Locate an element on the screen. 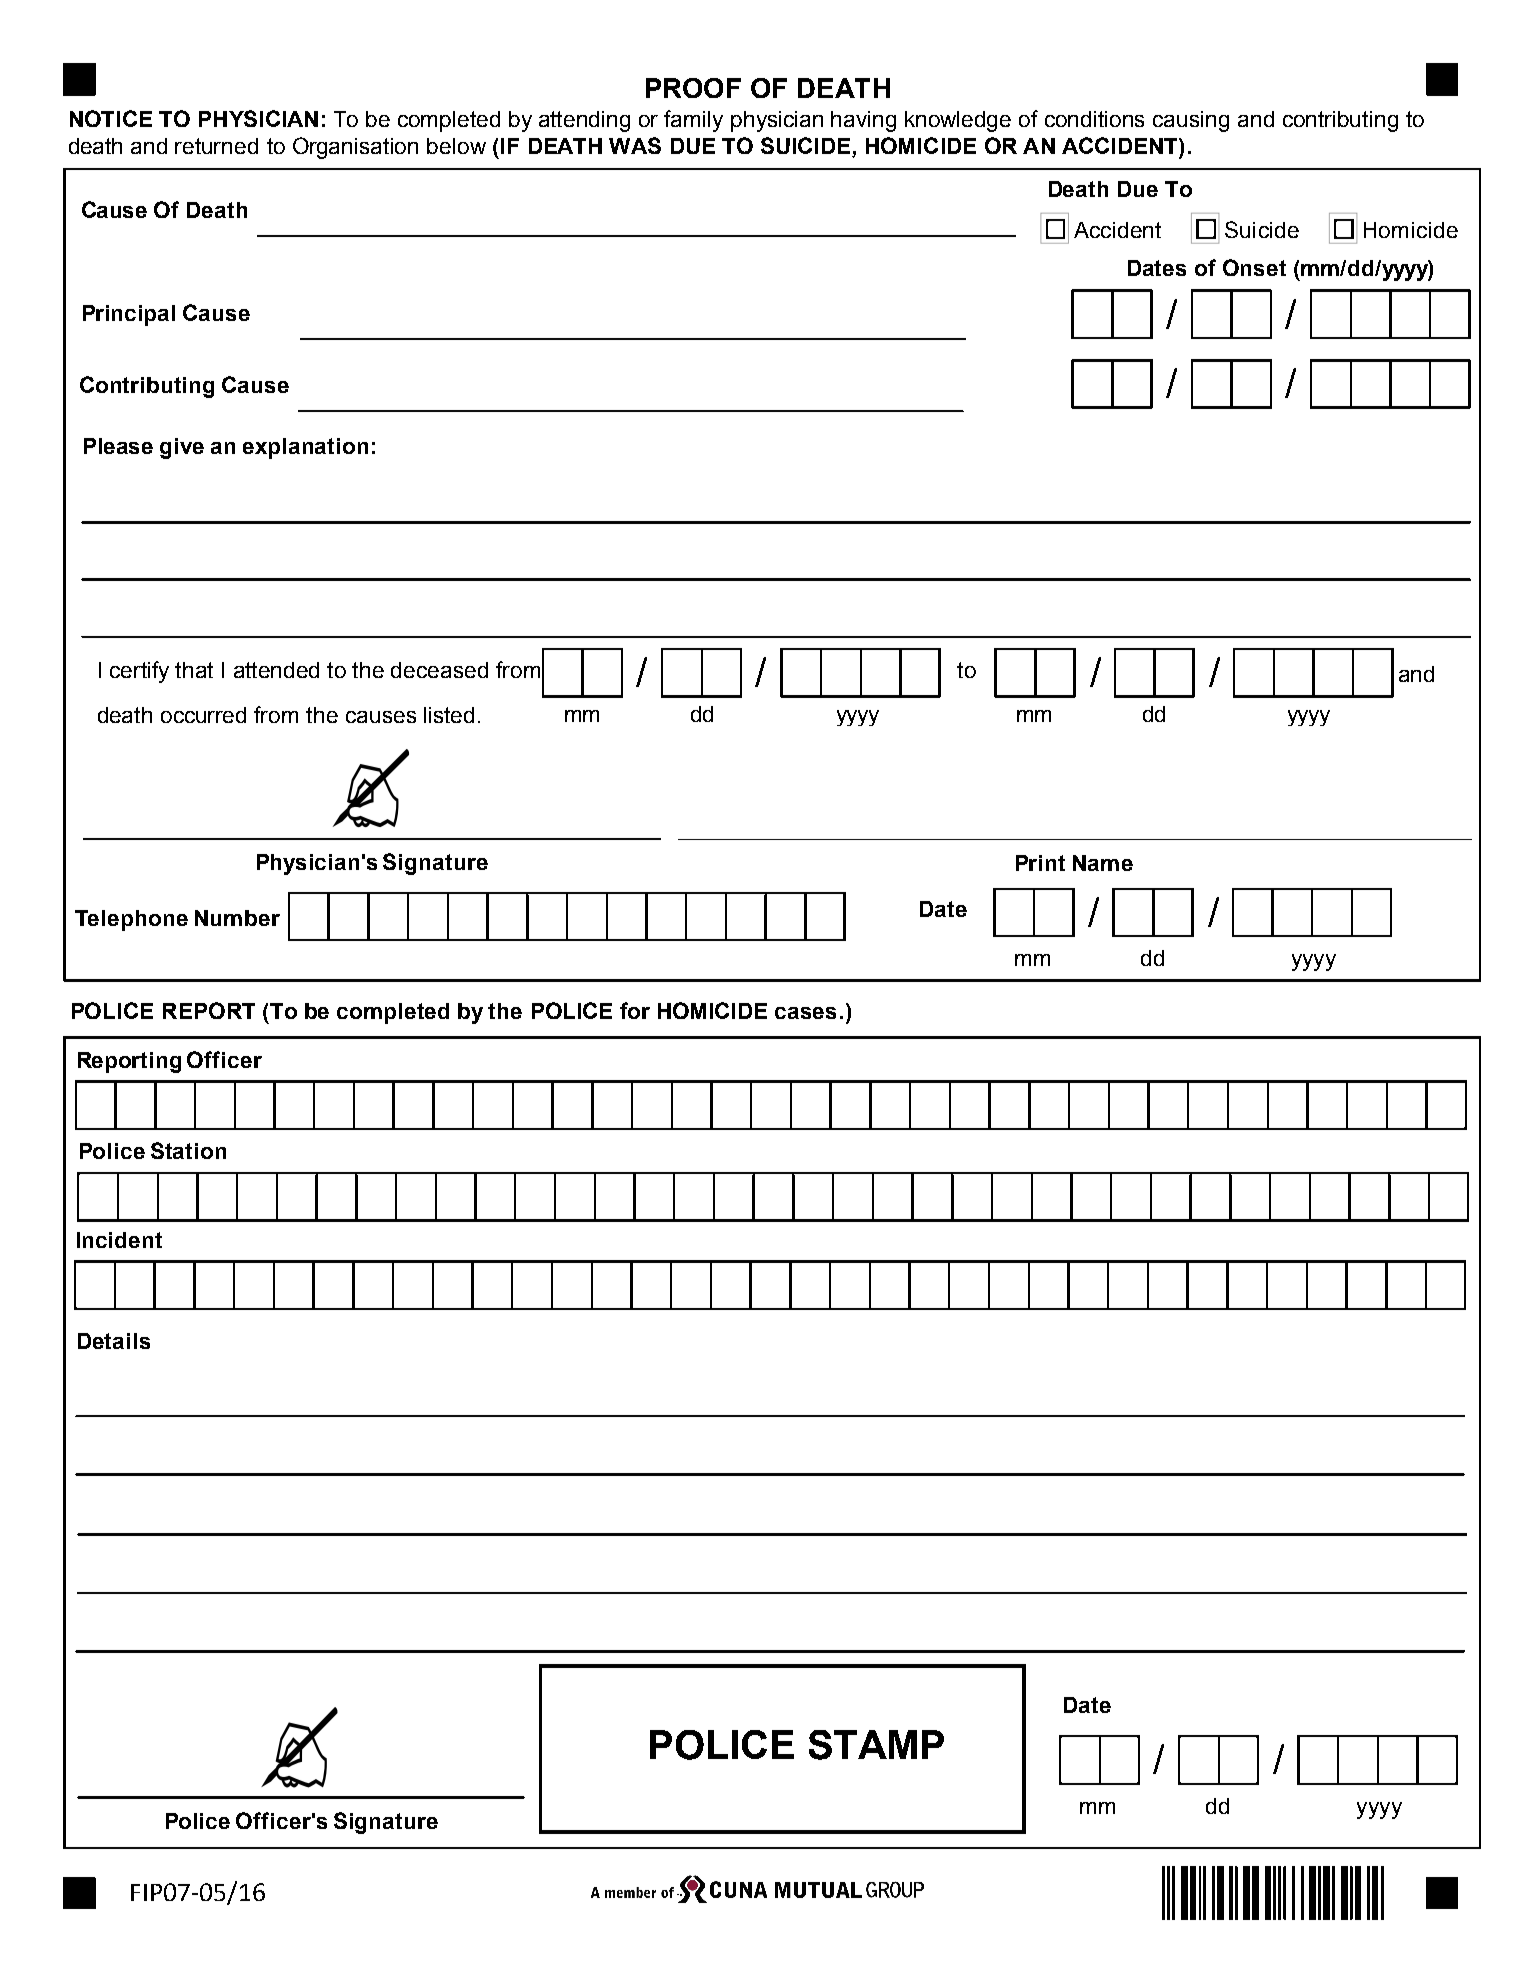 The width and height of the screenshot is (1535, 1986). Incident is located at coordinates (119, 1240).
